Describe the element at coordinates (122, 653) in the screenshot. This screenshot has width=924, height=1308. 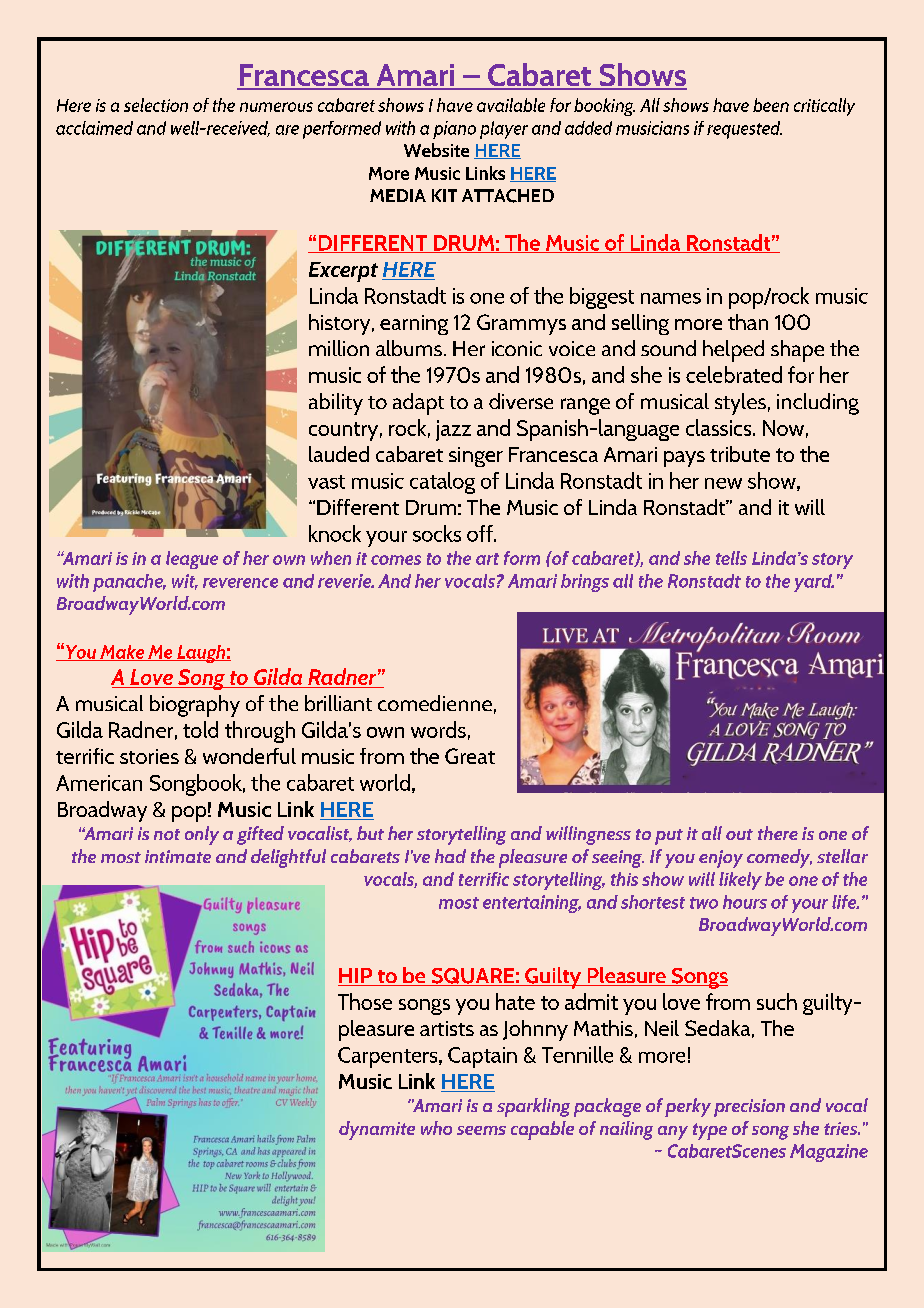
I see `Make` at that location.
